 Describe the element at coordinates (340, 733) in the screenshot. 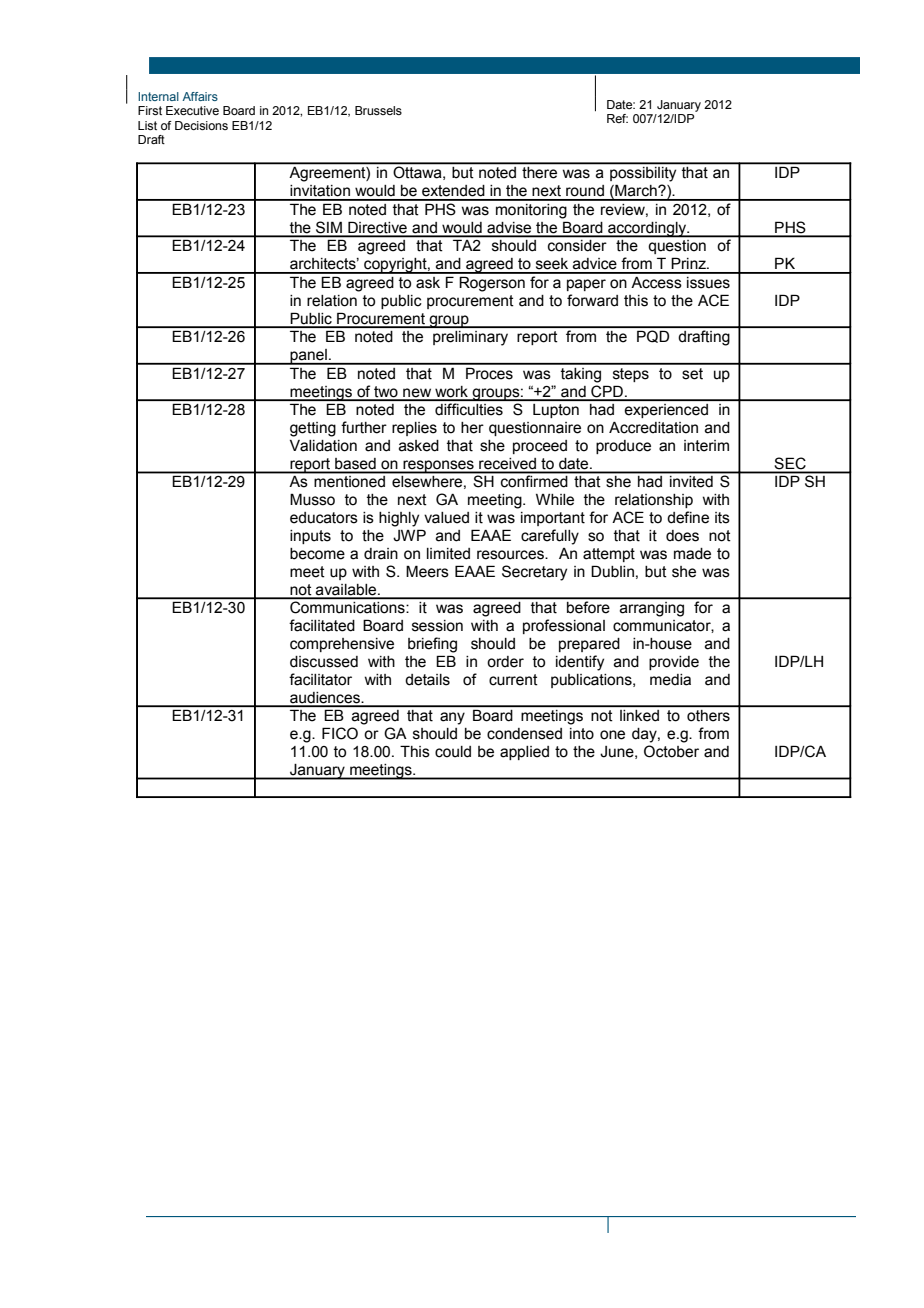

I see `FICO` at that location.
